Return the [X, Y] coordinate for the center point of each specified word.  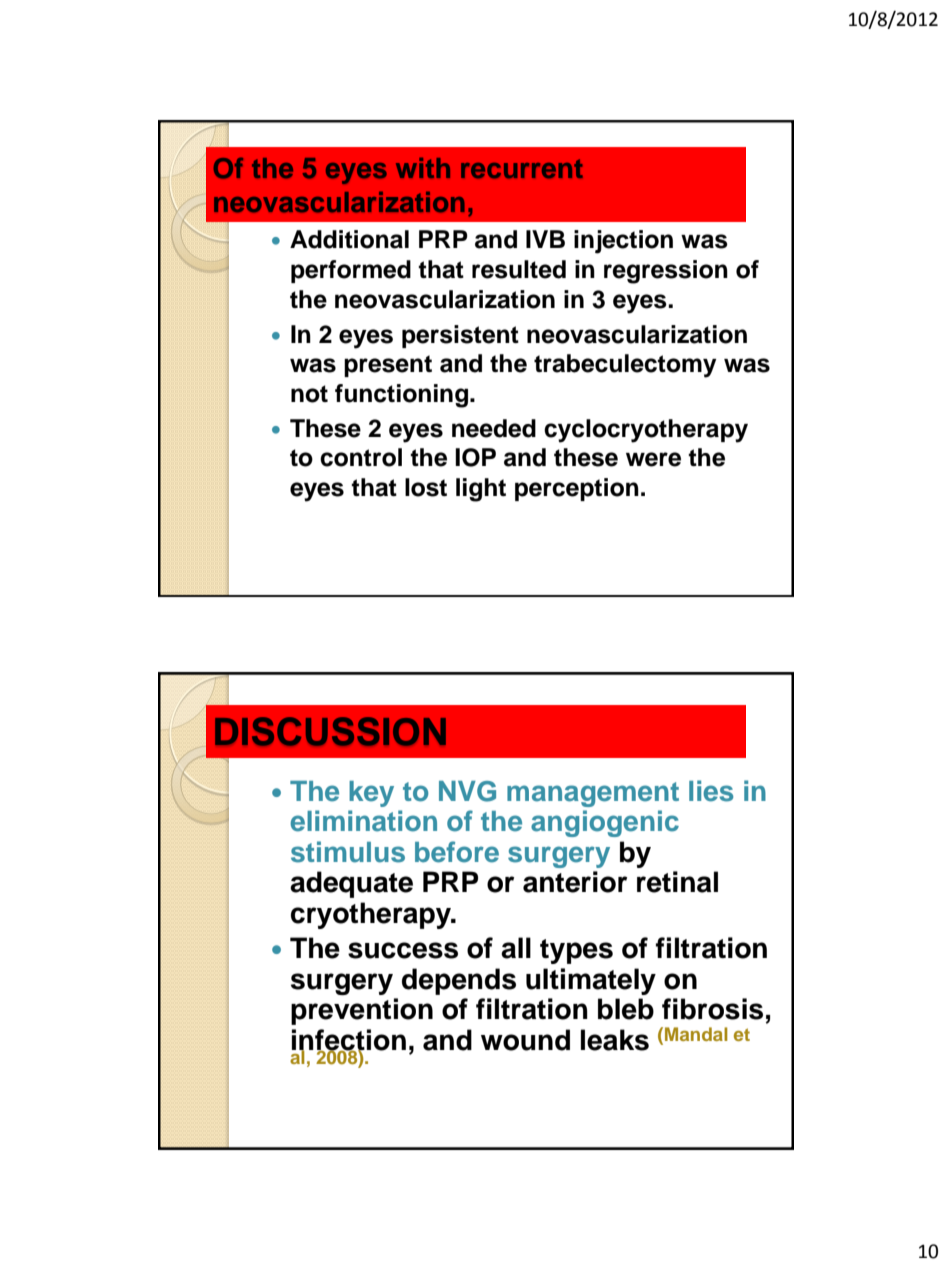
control [361, 457]
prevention [362, 1011]
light [481, 490]
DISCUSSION [330, 731]
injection [623, 242]
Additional [349, 239]
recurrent [522, 168]
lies [711, 791]
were [653, 459]
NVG [467, 791]
